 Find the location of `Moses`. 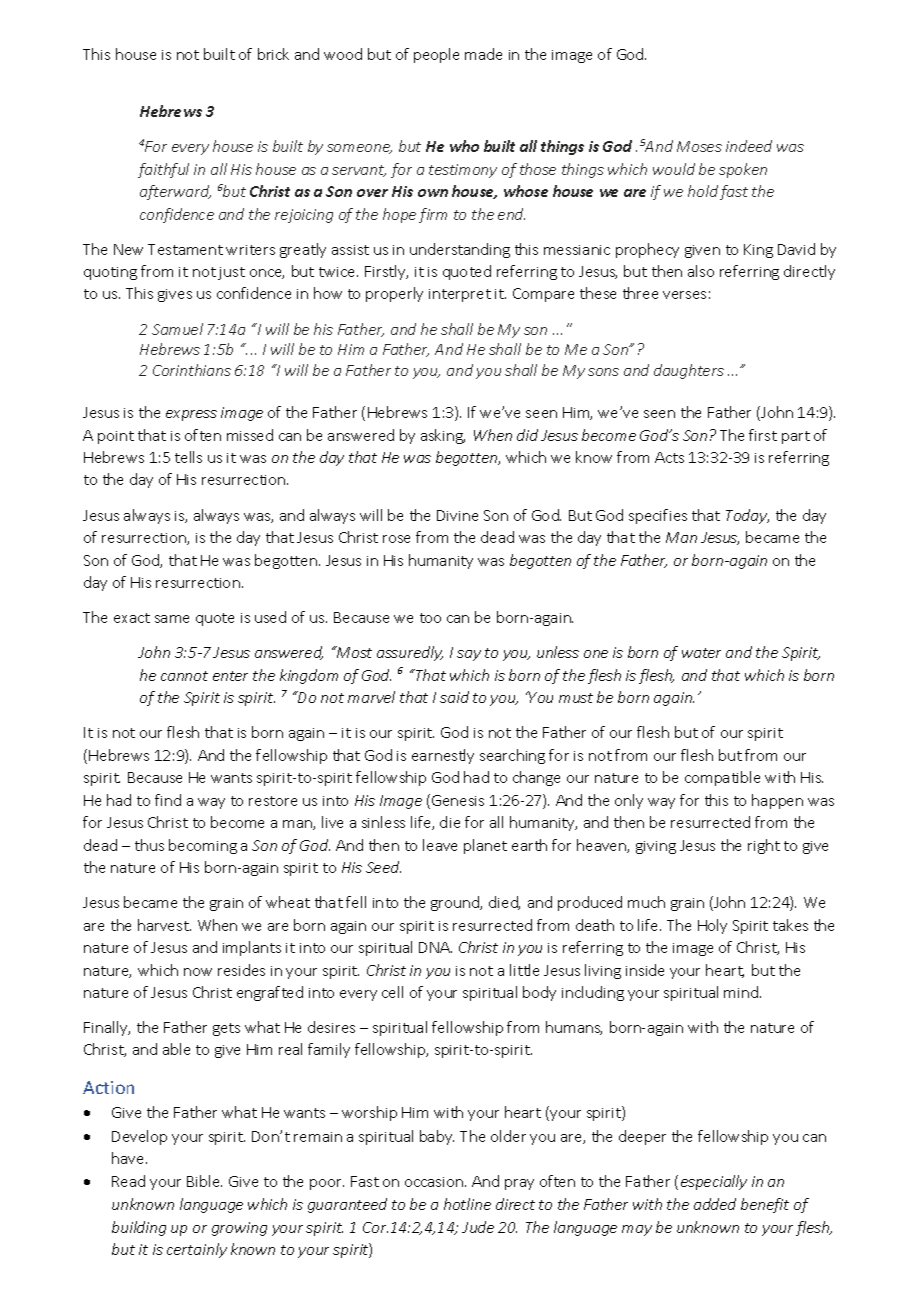

Moses is located at coordinates (699, 146).
